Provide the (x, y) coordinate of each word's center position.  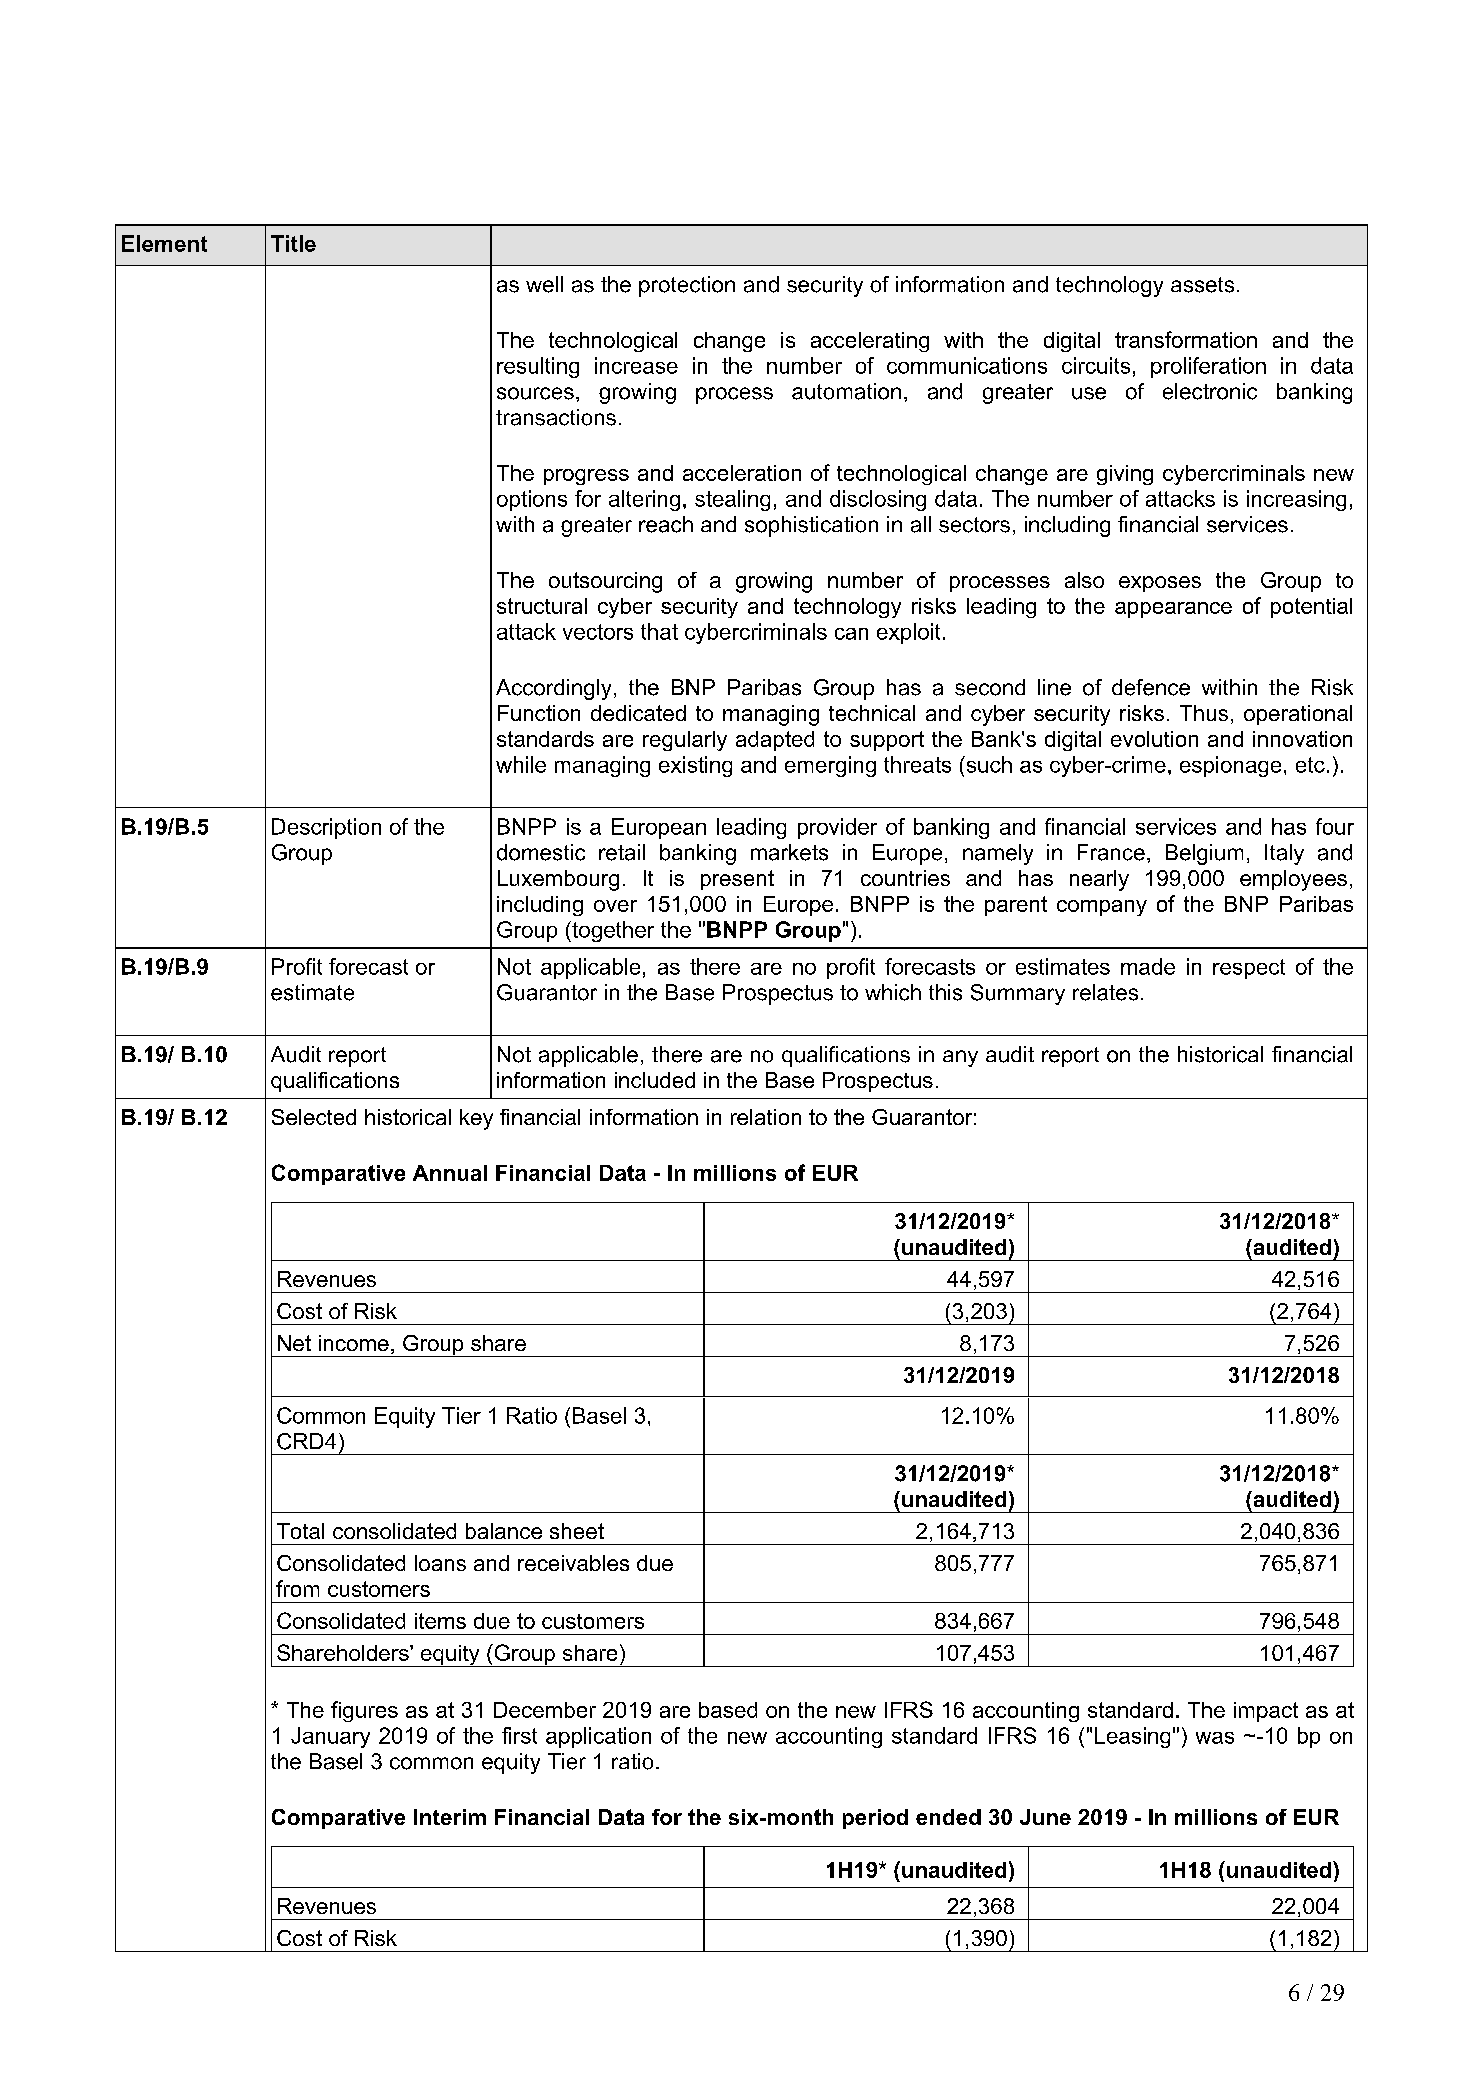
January (330, 1737)
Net (294, 1343)
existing (695, 766)
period (875, 1819)
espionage (1230, 766)
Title (293, 243)
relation (766, 1117)
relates (1105, 992)
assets (1202, 285)
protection (687, 286)
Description (326, 828)
